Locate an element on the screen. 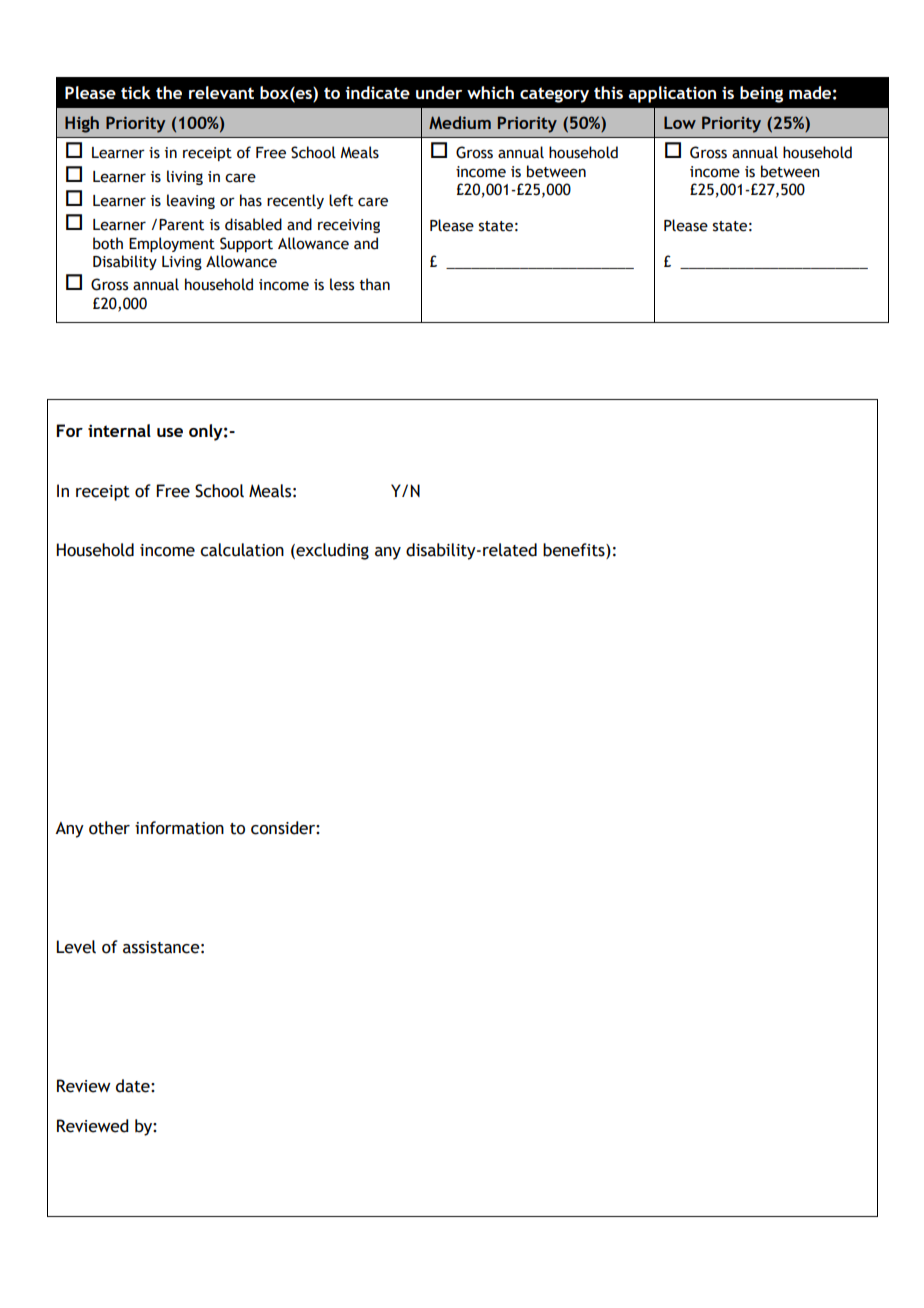  tick is located at coordinates (136, 92).
